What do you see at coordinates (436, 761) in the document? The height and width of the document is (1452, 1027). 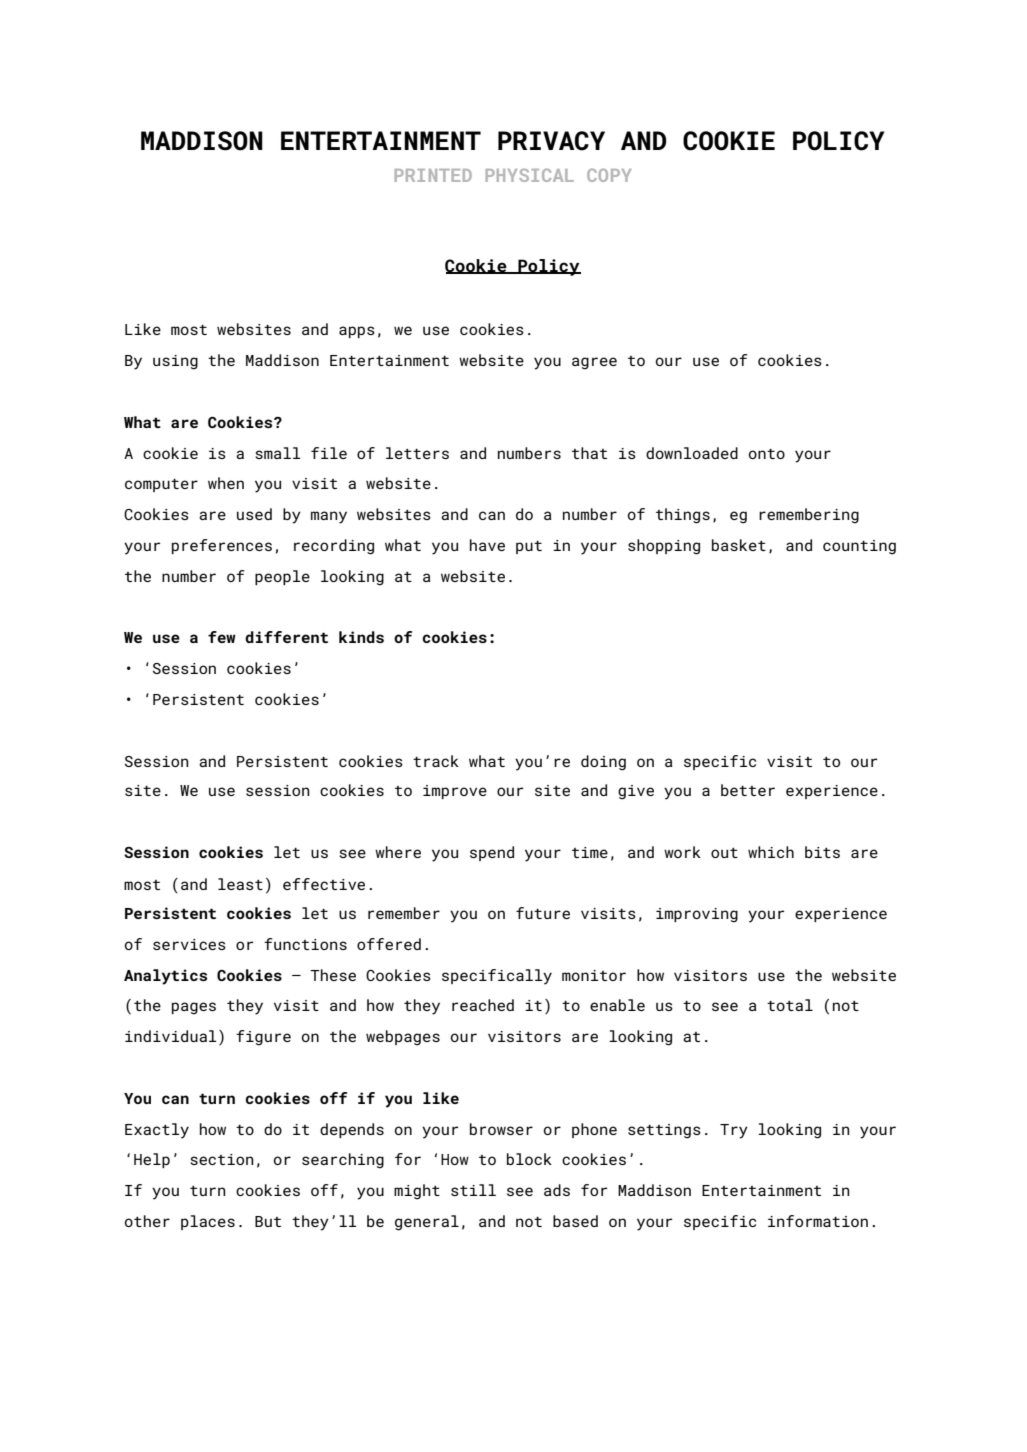 I see `track` at bounding box center [436, 761].
